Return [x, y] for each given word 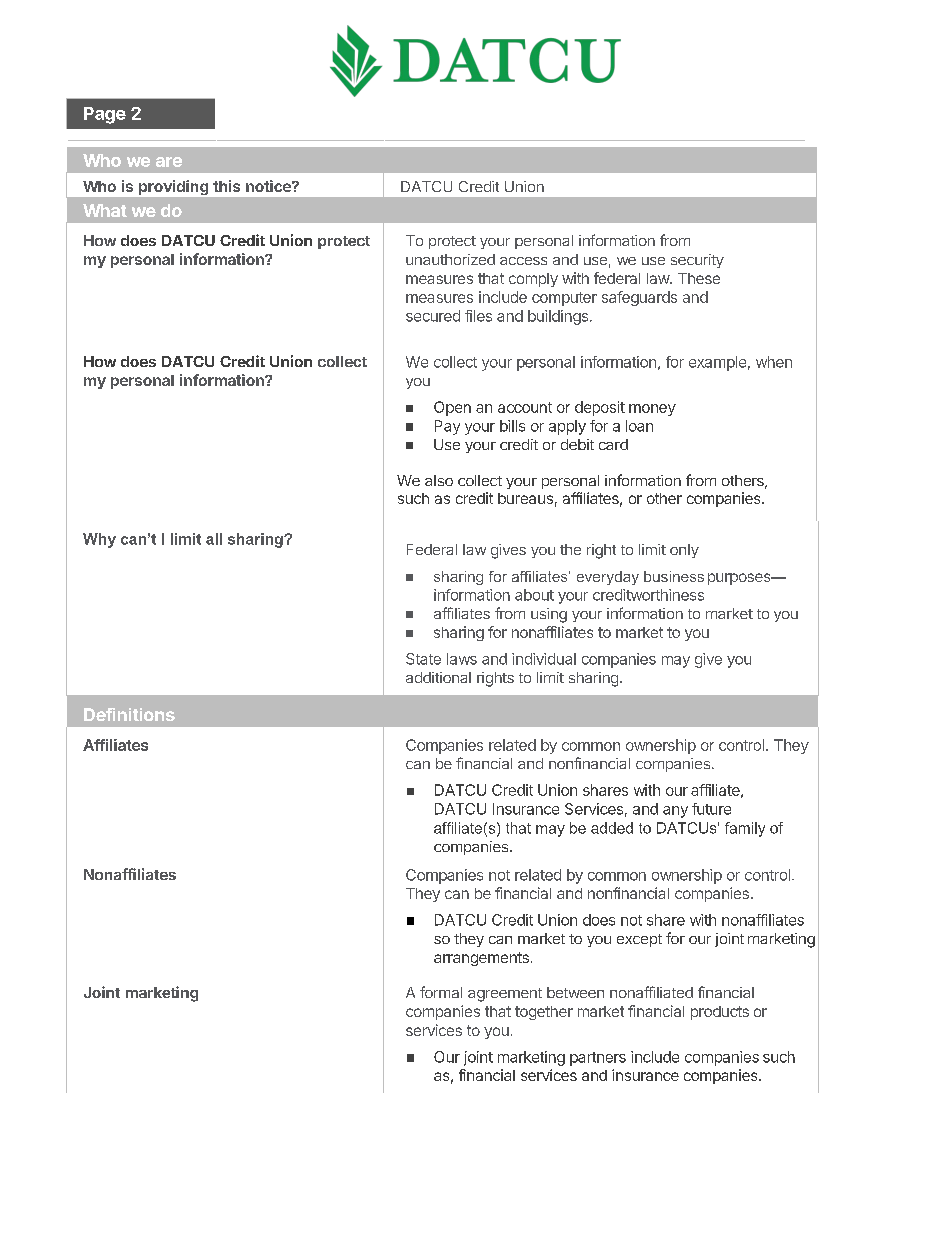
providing [173, 187]
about [534, 595]
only [684, 551]
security [697, 261]
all [214, 539]
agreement [505, 995]
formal [441, 992]
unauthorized [450, 259]
